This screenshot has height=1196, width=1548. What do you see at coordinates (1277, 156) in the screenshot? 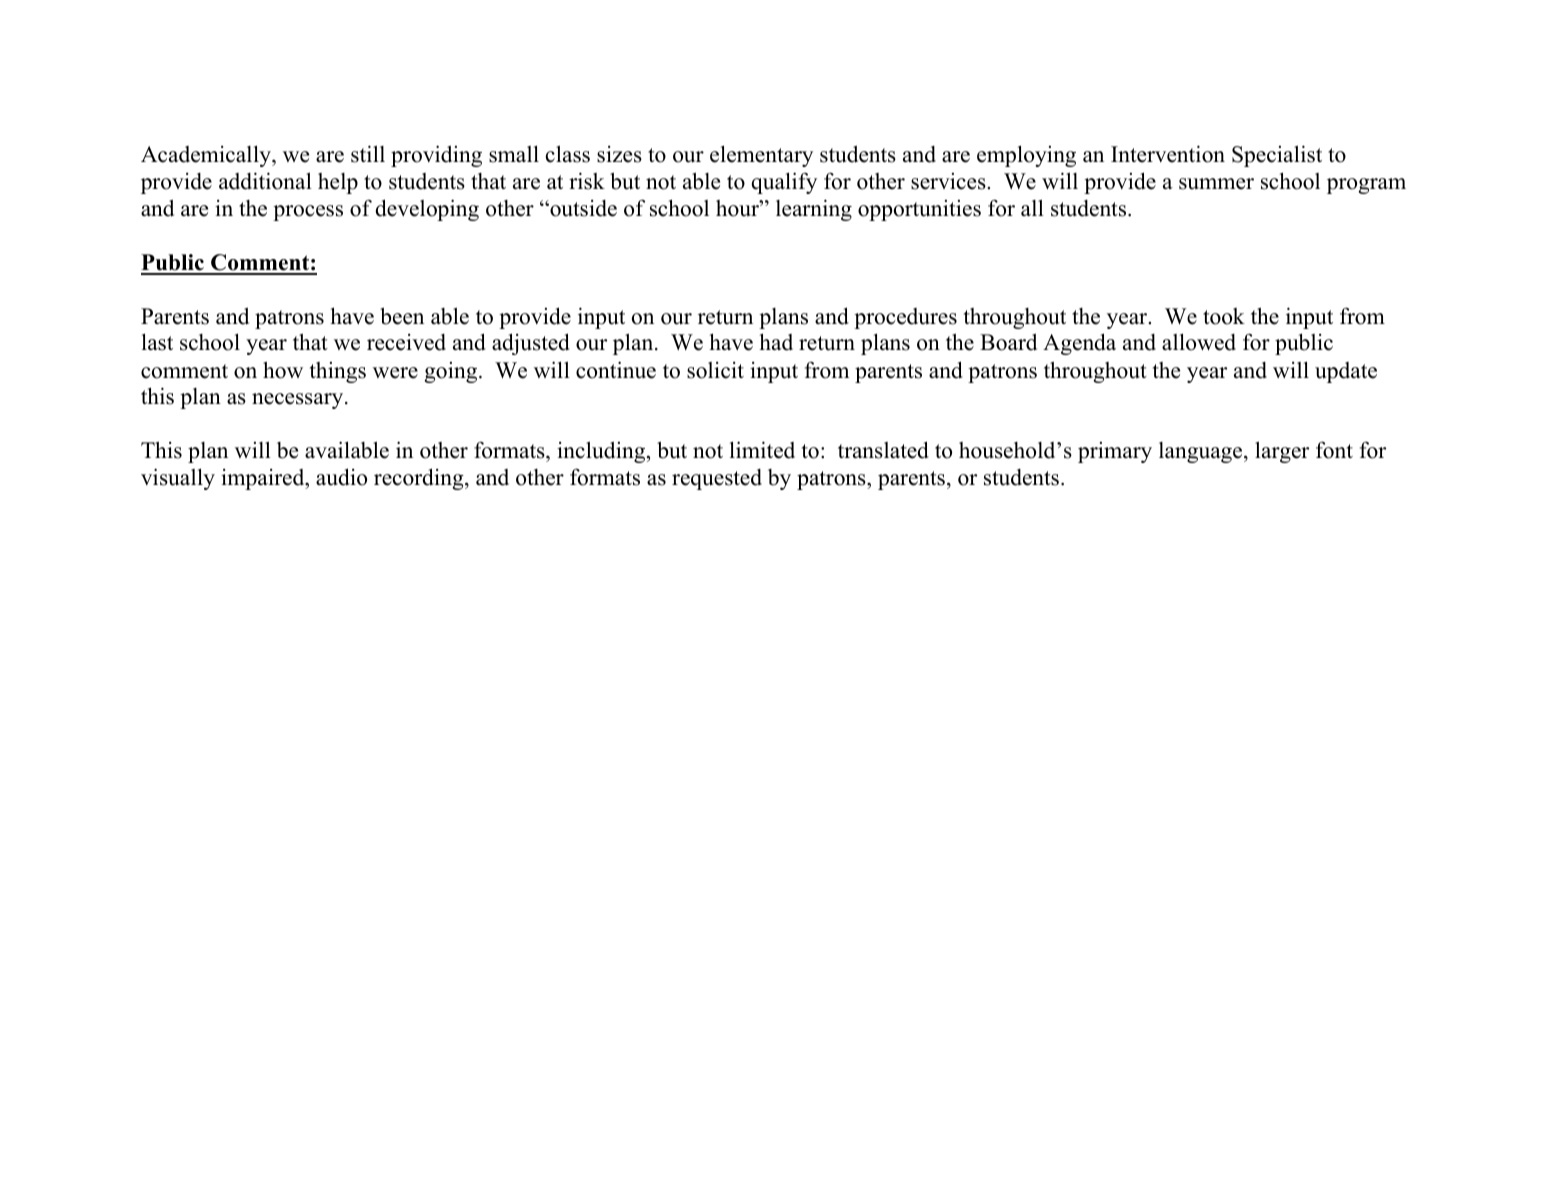
I see `Specialist` at bounding box center [1277, 156].
